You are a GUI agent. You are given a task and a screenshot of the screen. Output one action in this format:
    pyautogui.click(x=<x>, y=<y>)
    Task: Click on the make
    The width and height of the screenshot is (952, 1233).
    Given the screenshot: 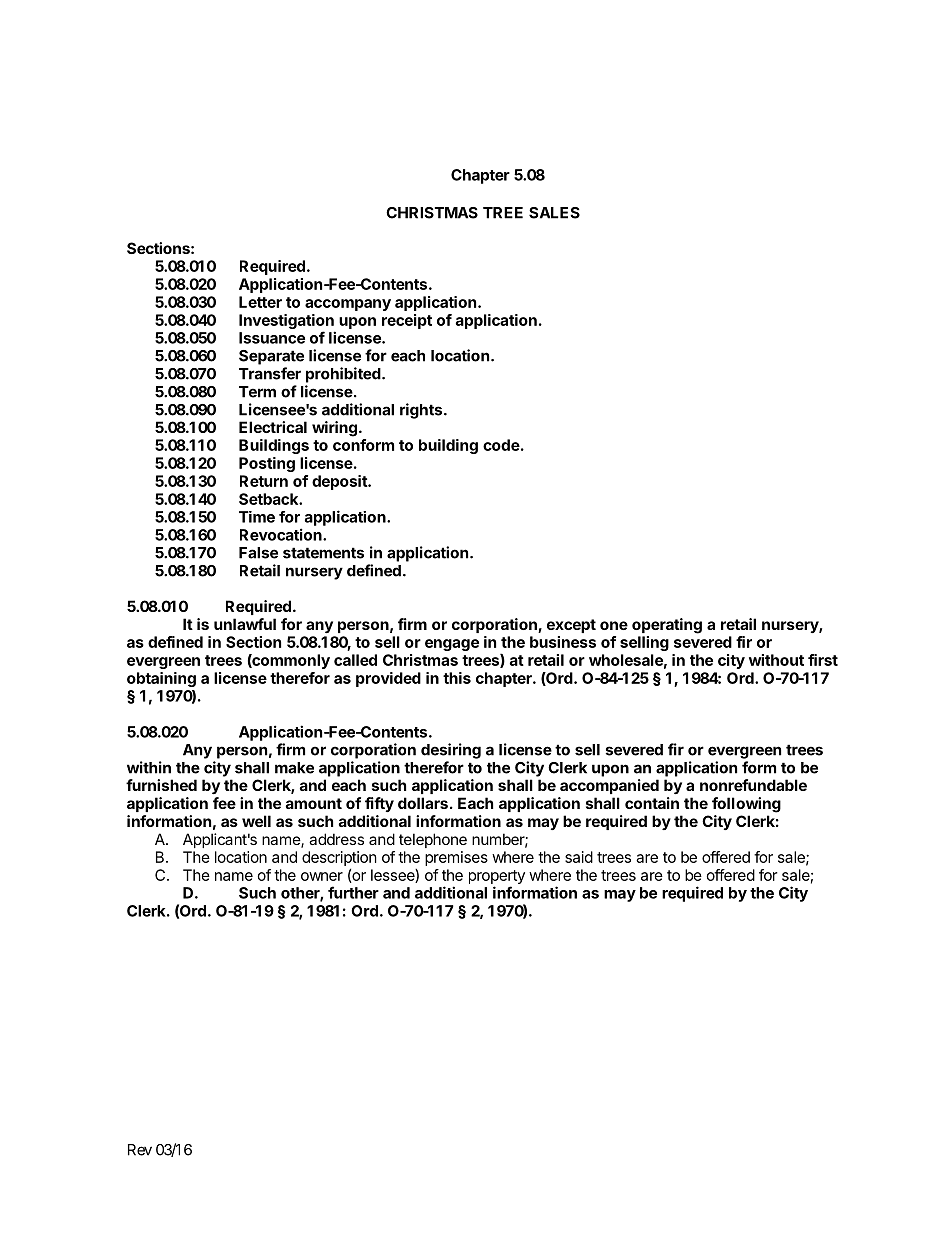 What is the action you would take?
    pyautogui.click(x=294, y=768)
